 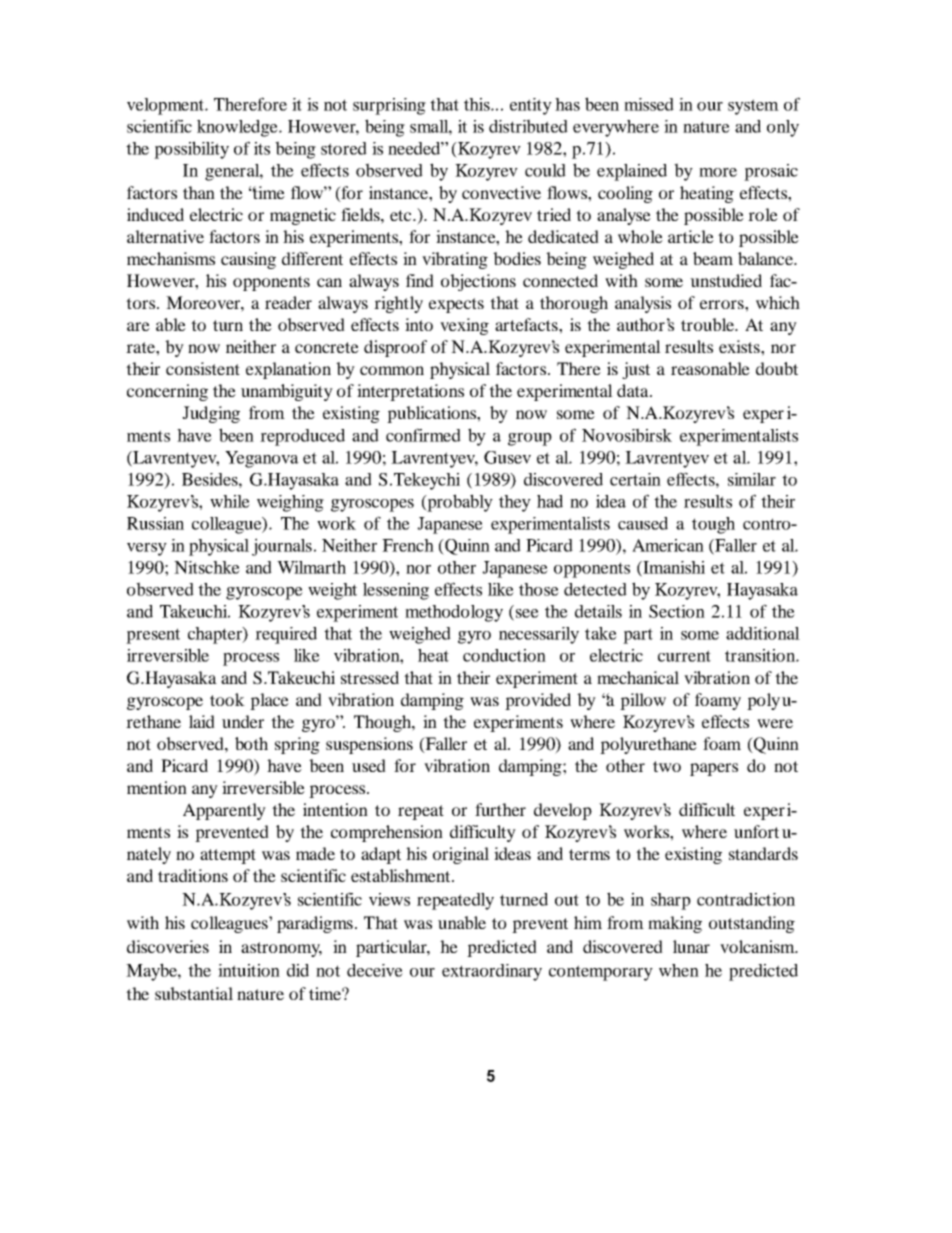 I want to click on current, so click(x=684, y=656).
